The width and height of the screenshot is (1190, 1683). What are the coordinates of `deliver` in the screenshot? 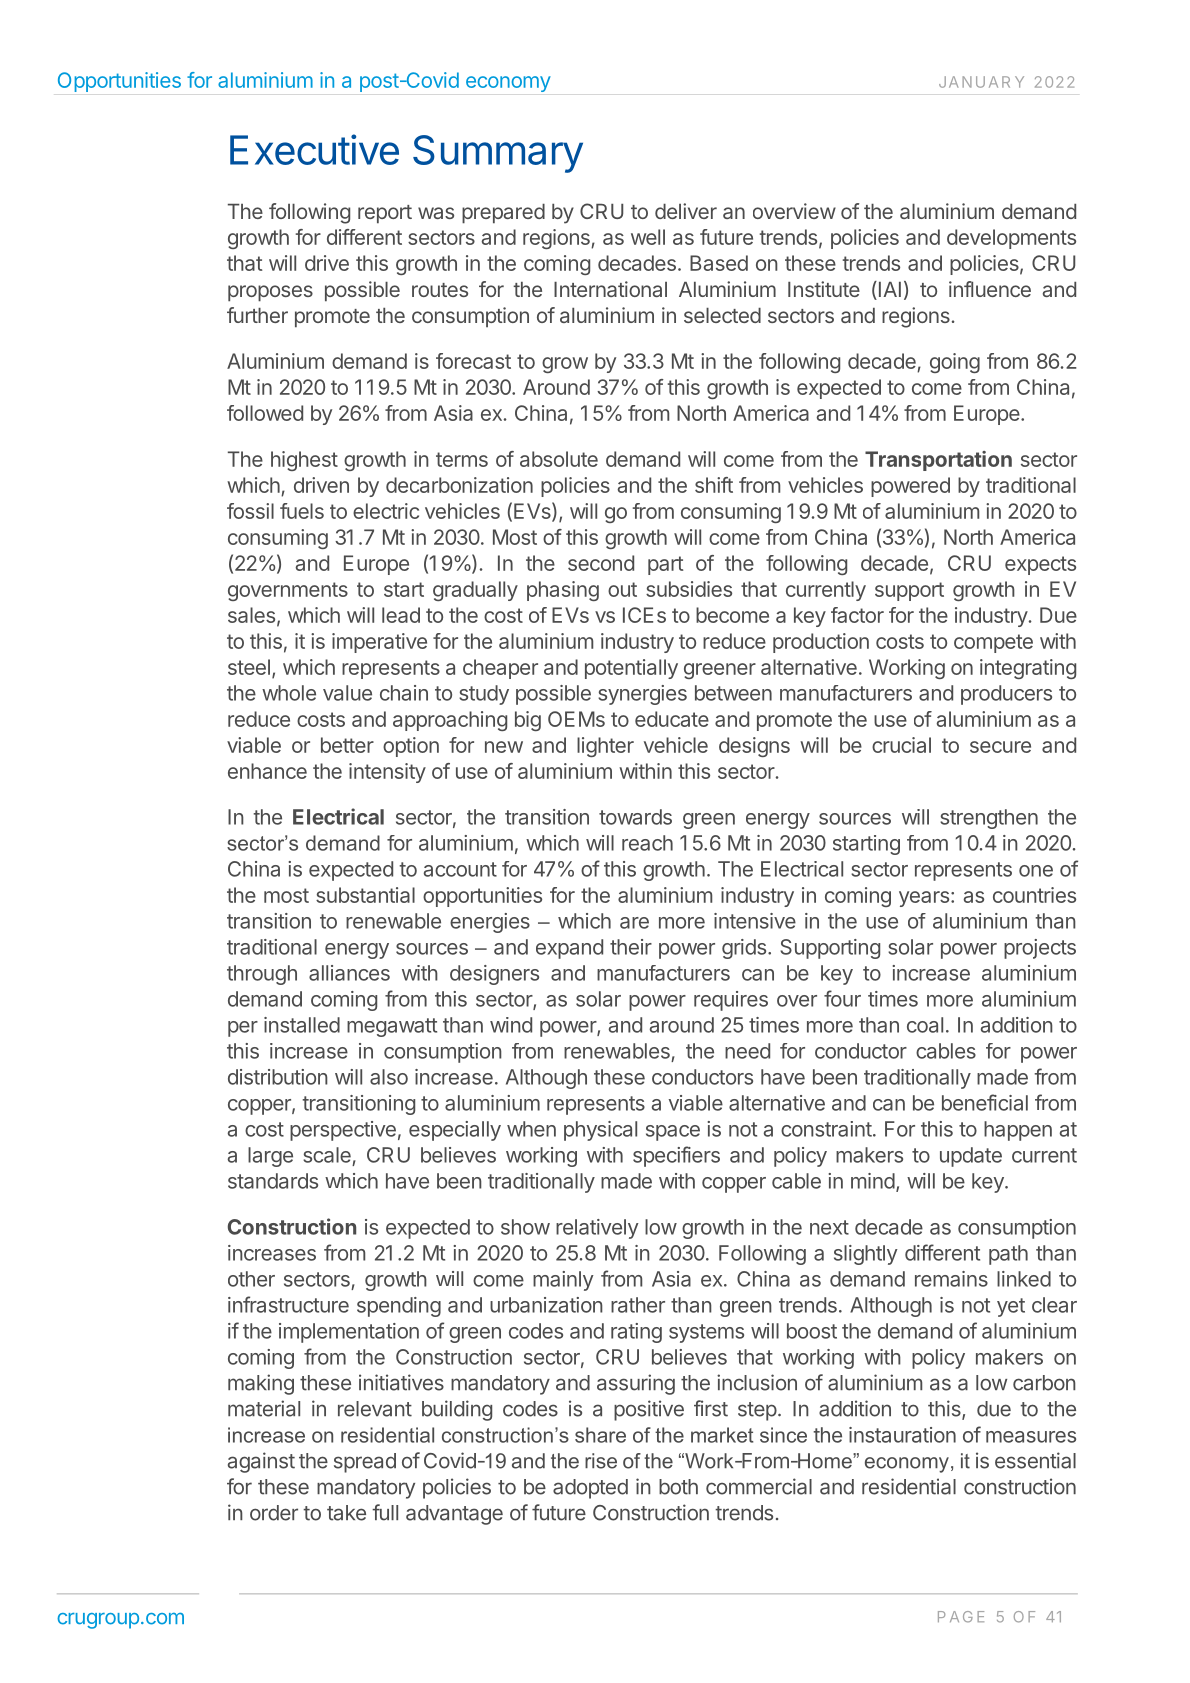 It's located at (686, 211).
